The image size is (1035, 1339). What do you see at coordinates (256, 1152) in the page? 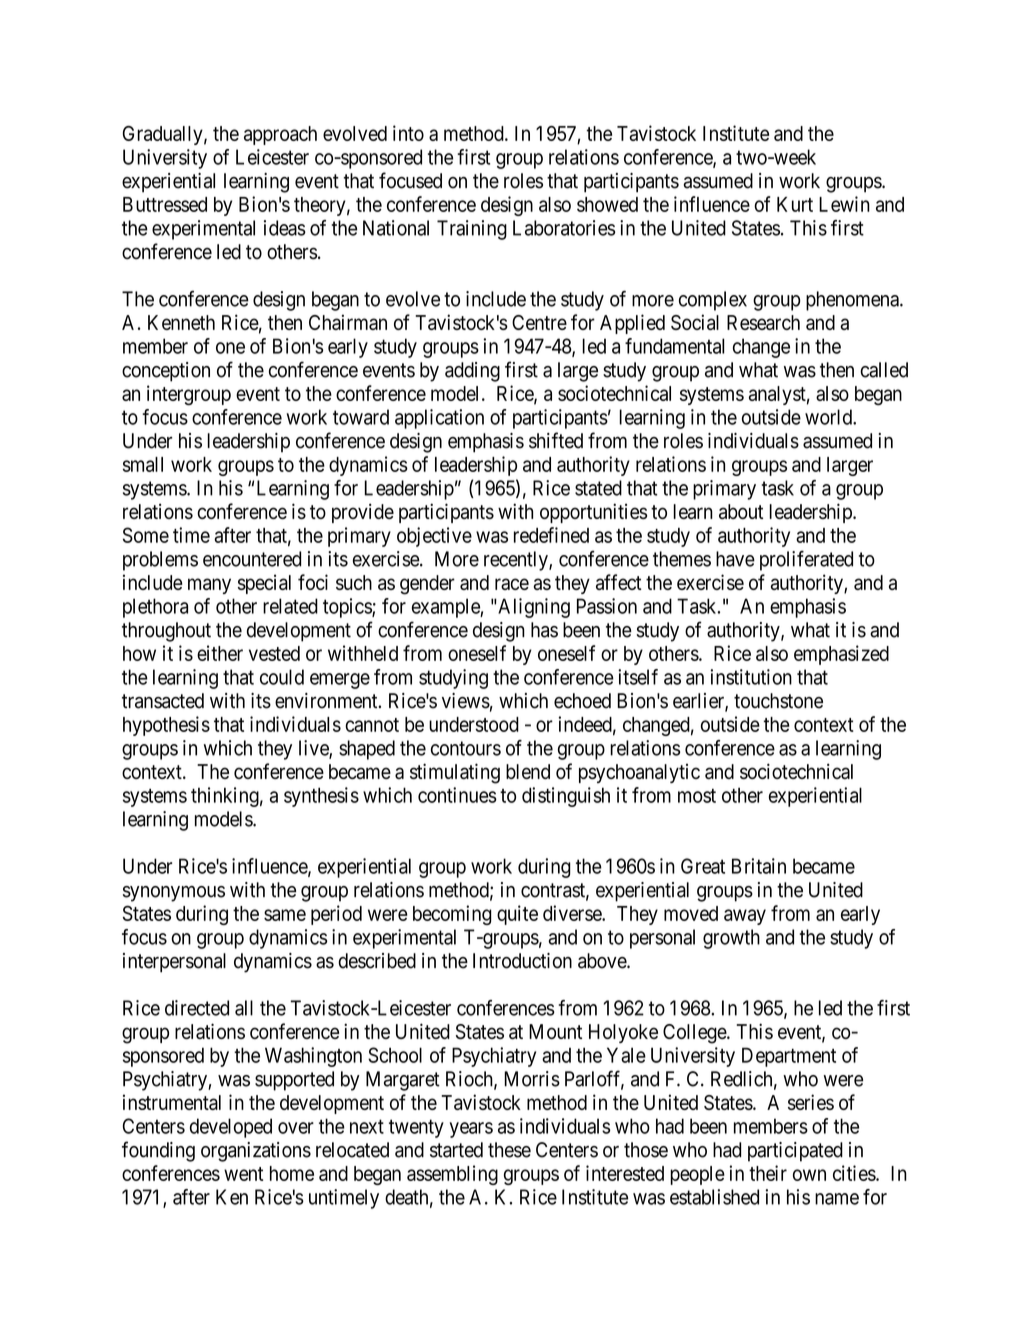
I see `organizations` at bounding box center [256, 1152].
